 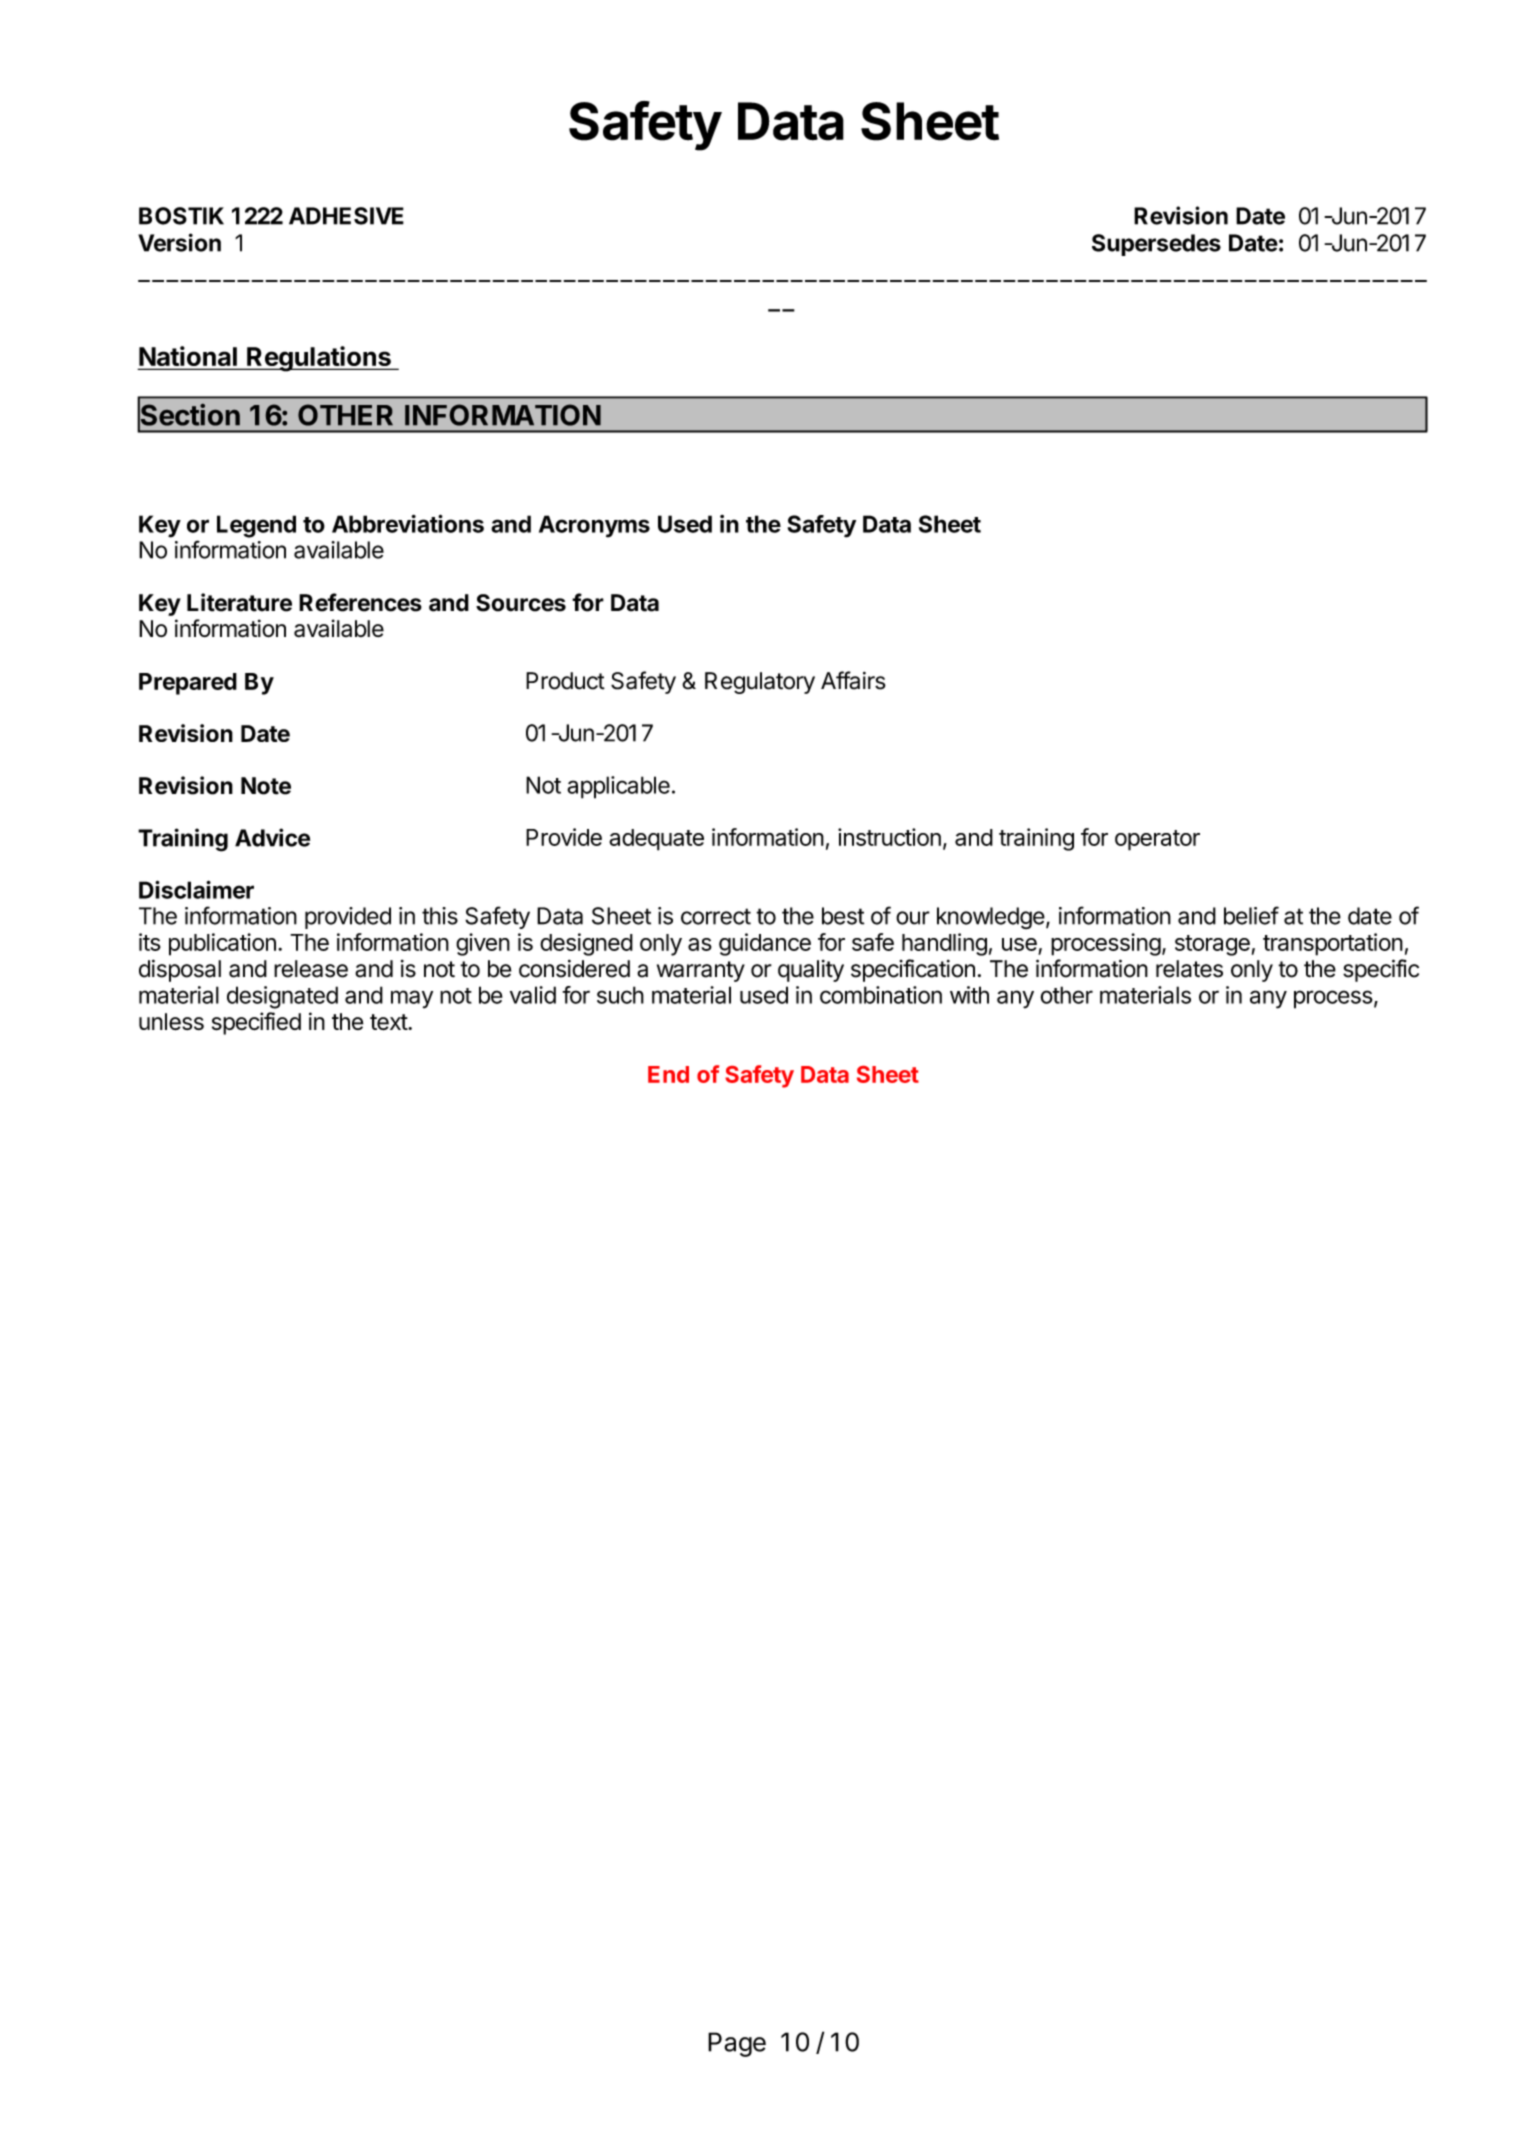 I want to click on relates, so click(x=1189, y=969).
